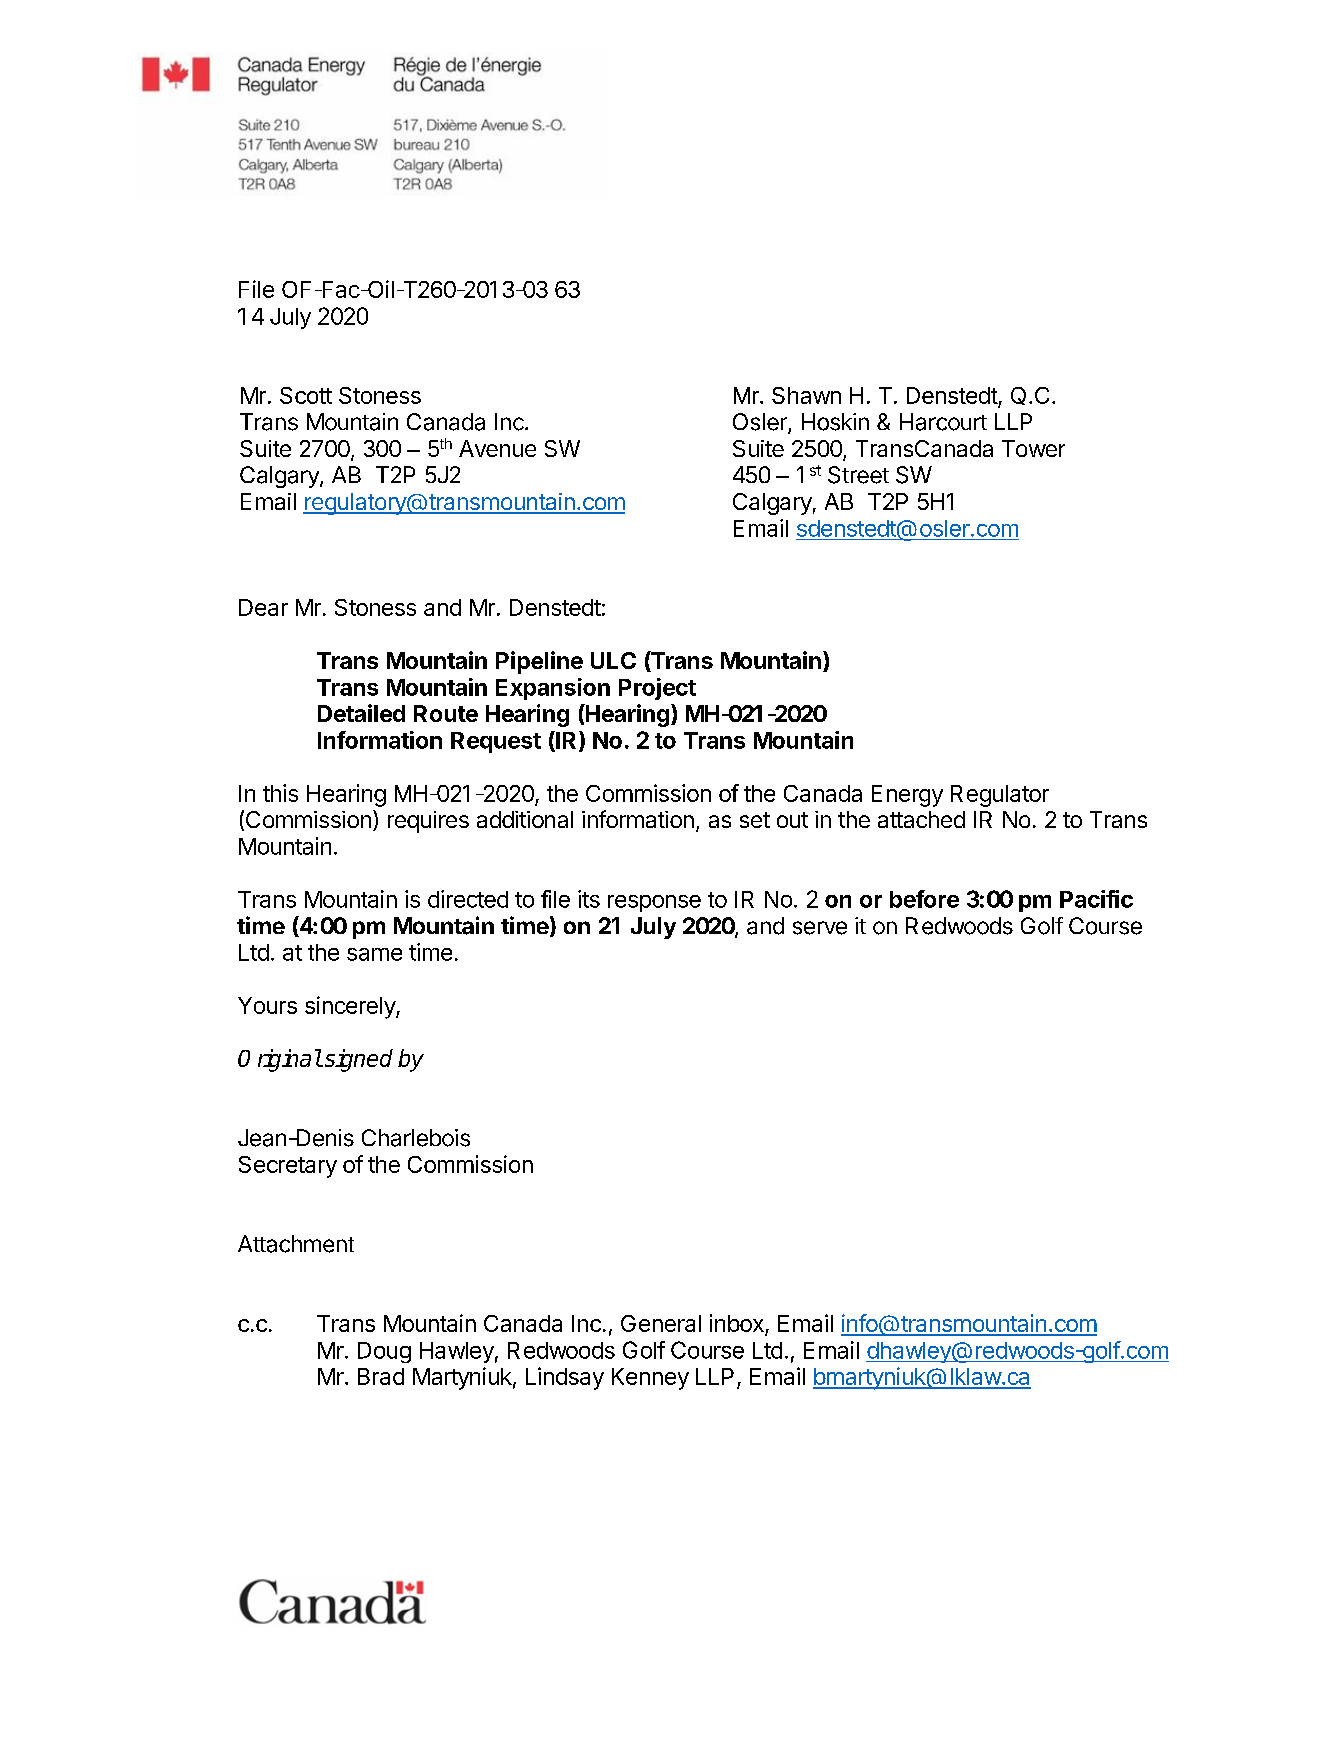  I want to click on Doug, so click(384, 1352).
